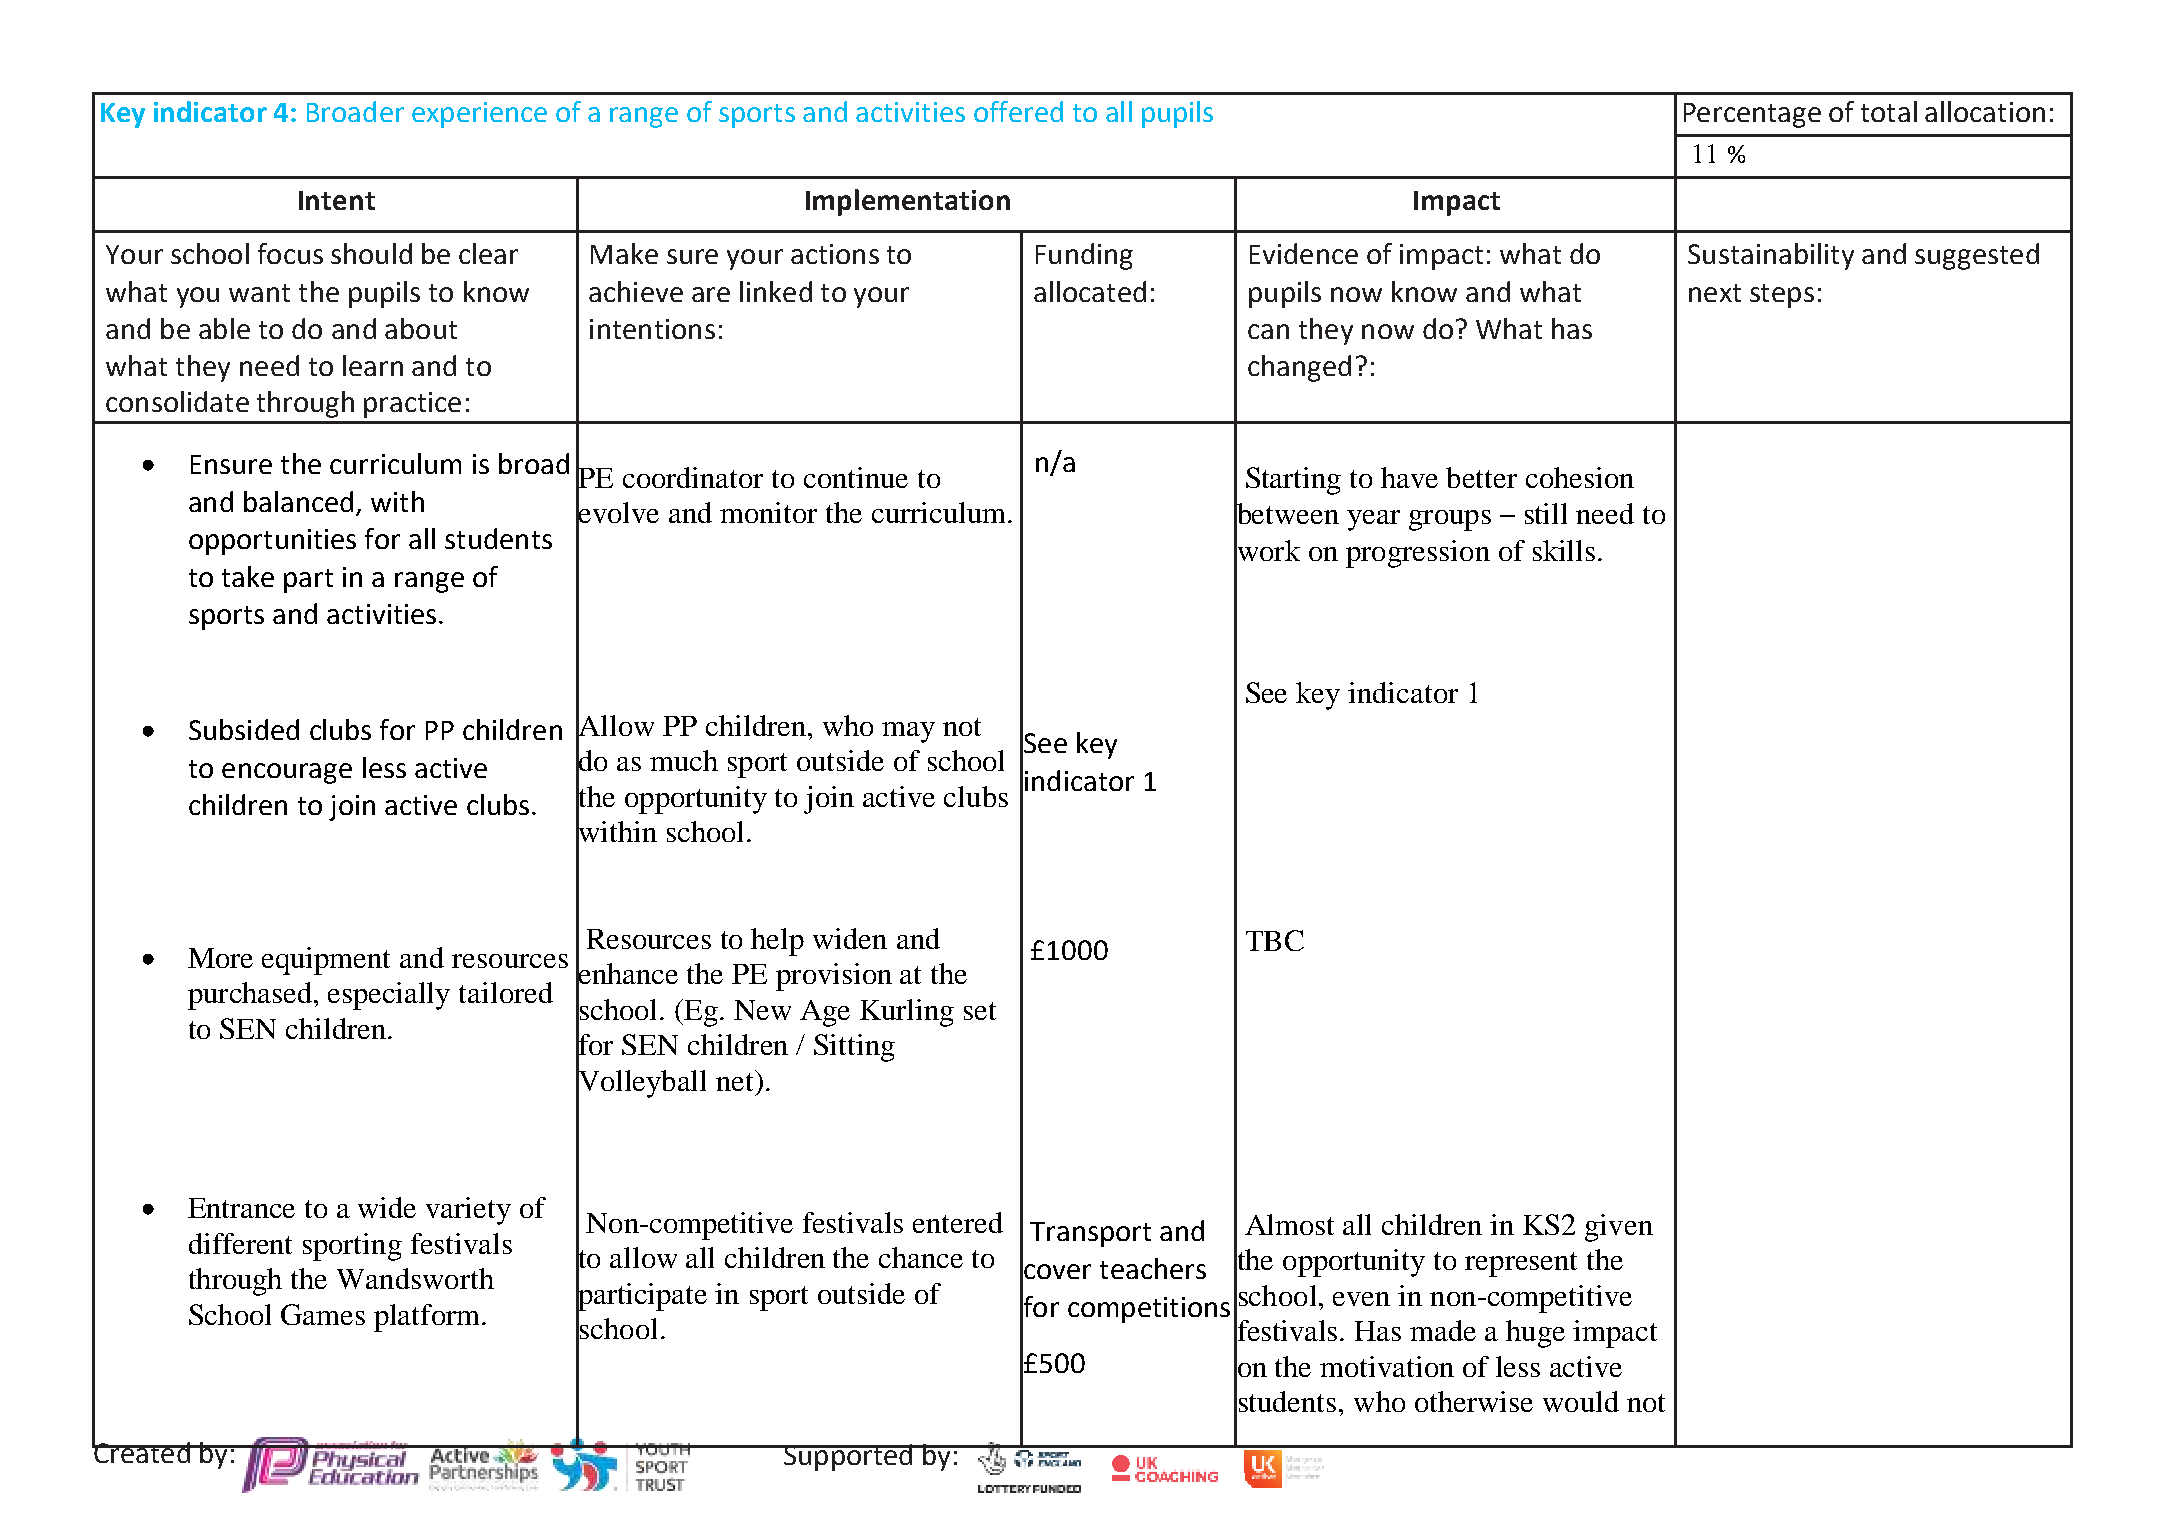 The image size is (2165, 1531). I want to click on year, so click(1373, 520).
